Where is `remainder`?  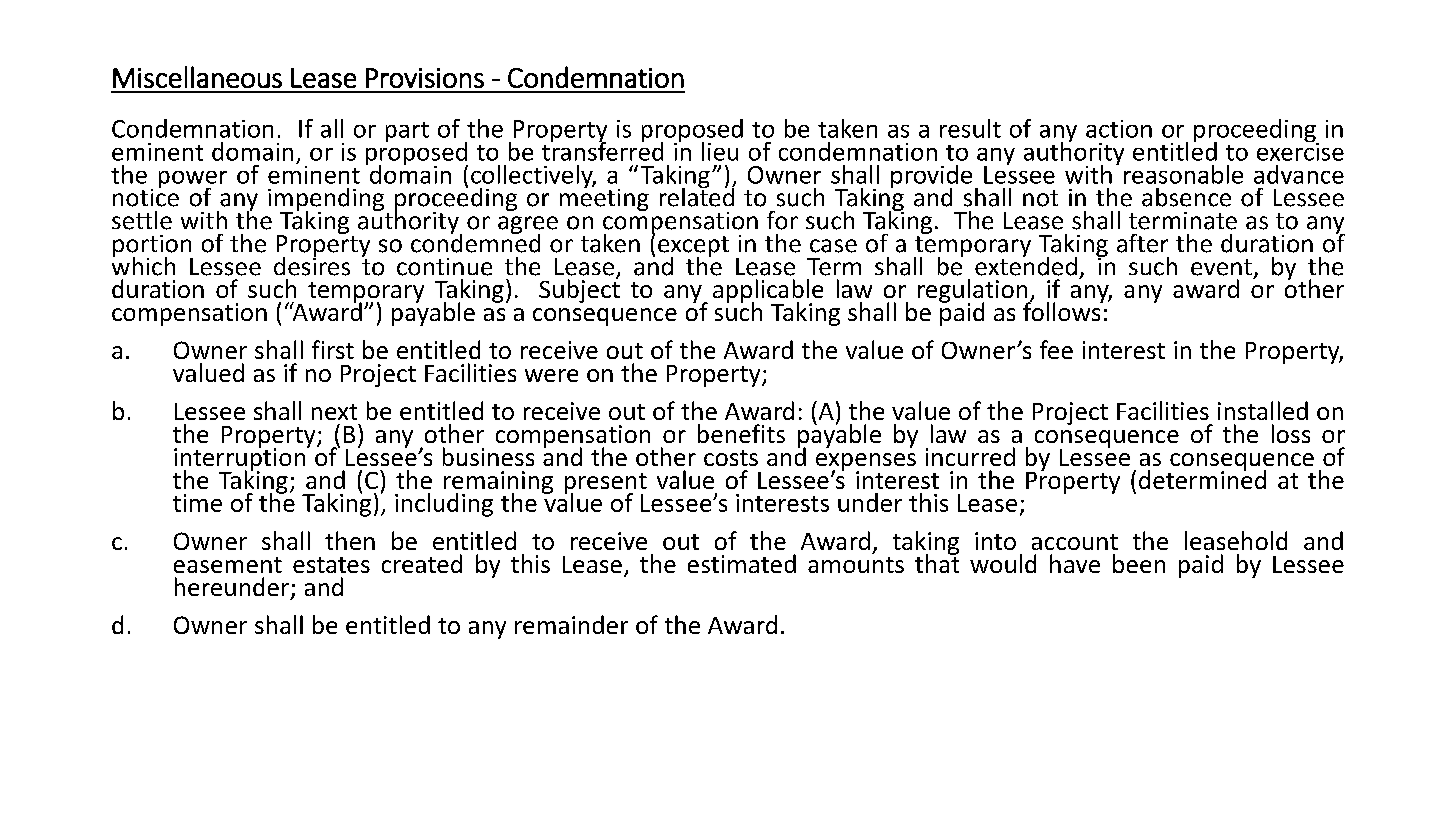
remainder is located at coordinates (571, 624).
